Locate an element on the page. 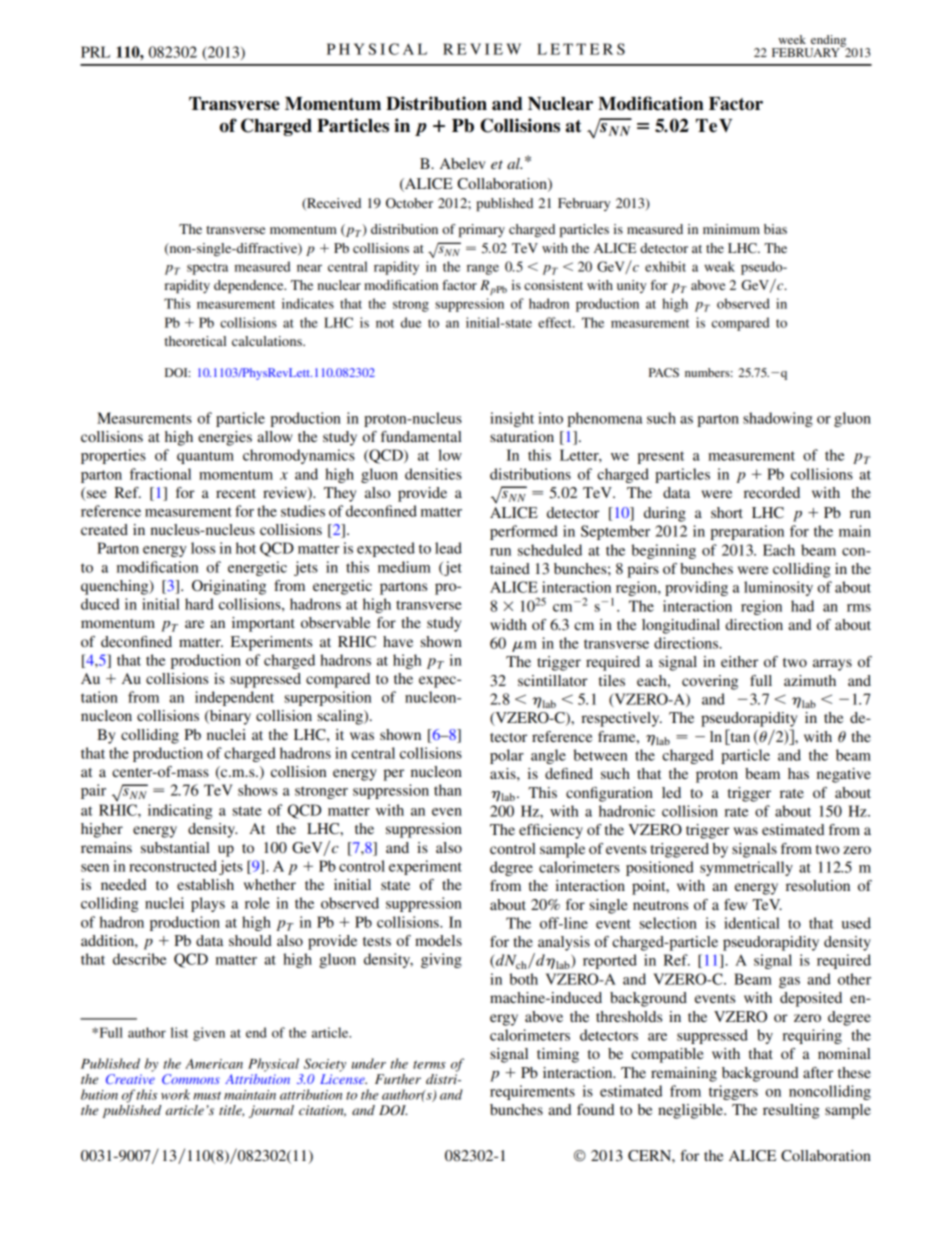  resulting is located at coordinates (791, 1111).
